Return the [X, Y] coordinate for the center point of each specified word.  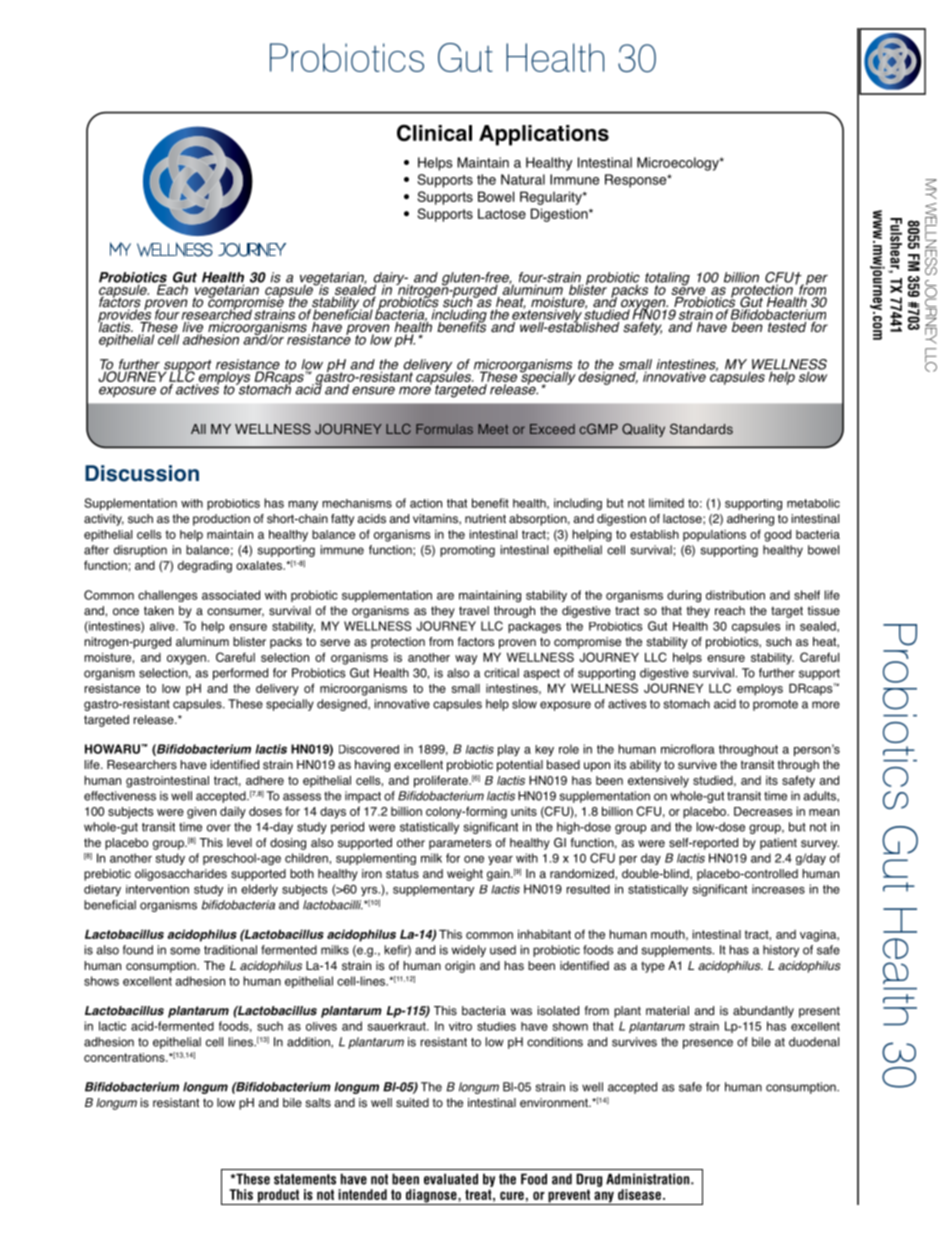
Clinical [434, 132]
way [466, 660]
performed [240, 674]
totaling [668, 280]
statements [305, 1179]
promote [775, 705]
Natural [523, 179]
